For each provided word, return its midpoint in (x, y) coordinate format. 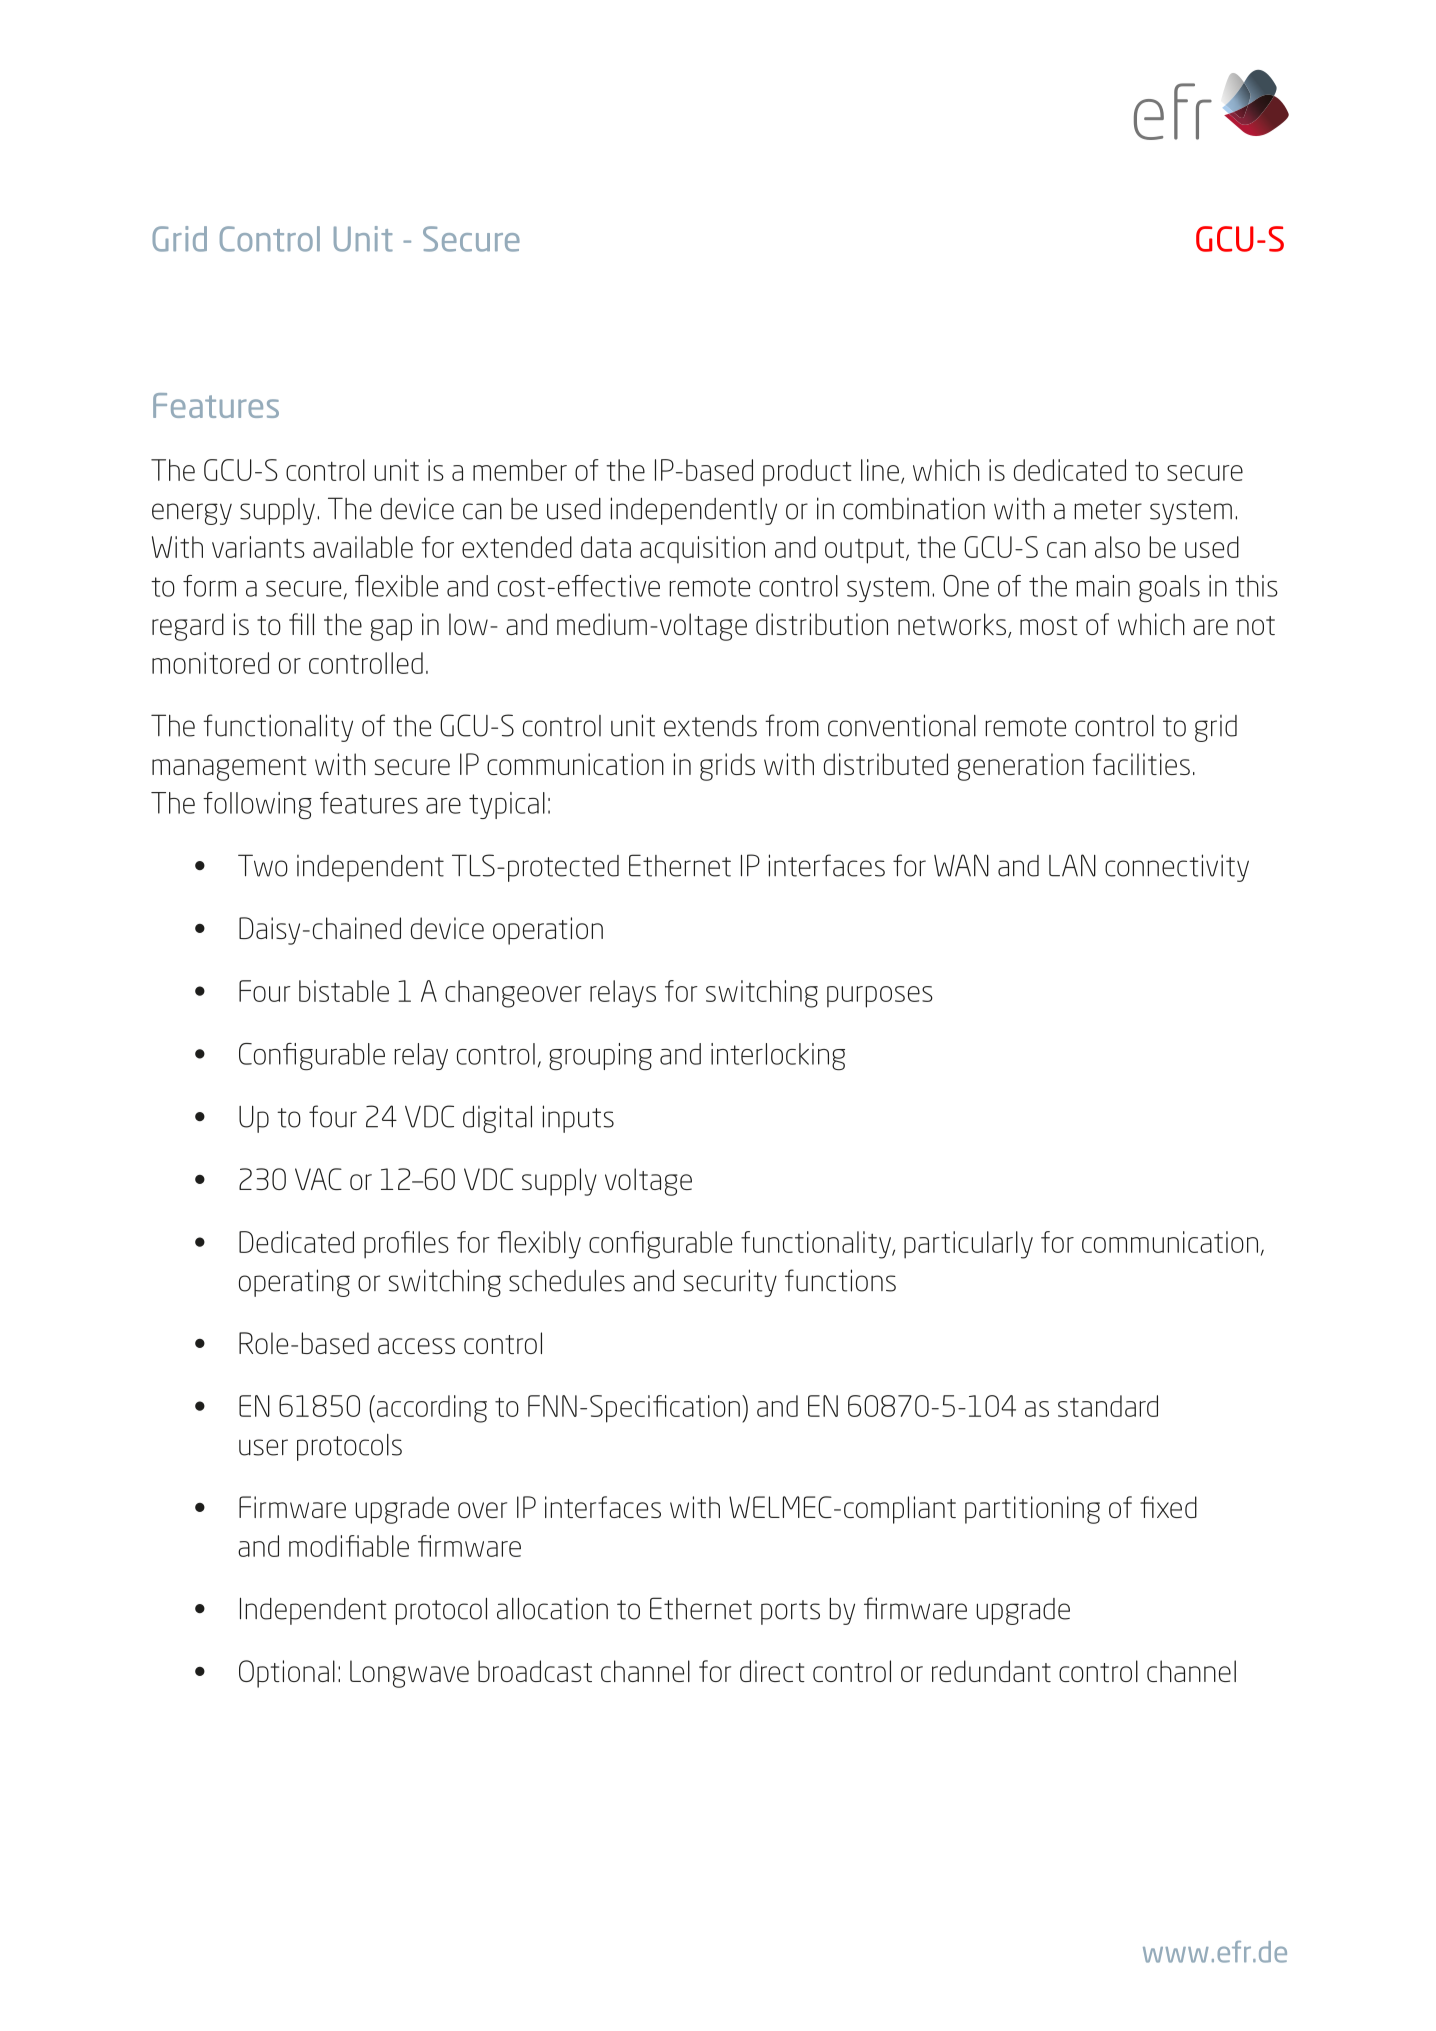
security (730, 1283)
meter (1108, 510)
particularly (968, 1245)
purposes (880, 997)
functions (840, 1280)
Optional (287, 1674)
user (263, 1447)
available (363, 547)
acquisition (702, 549)
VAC (318, 1179)
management (229, 768)
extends (710, 726)
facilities (1141, 764)
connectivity (1177, 868)
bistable (344, 991)
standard (1108, 1406)
